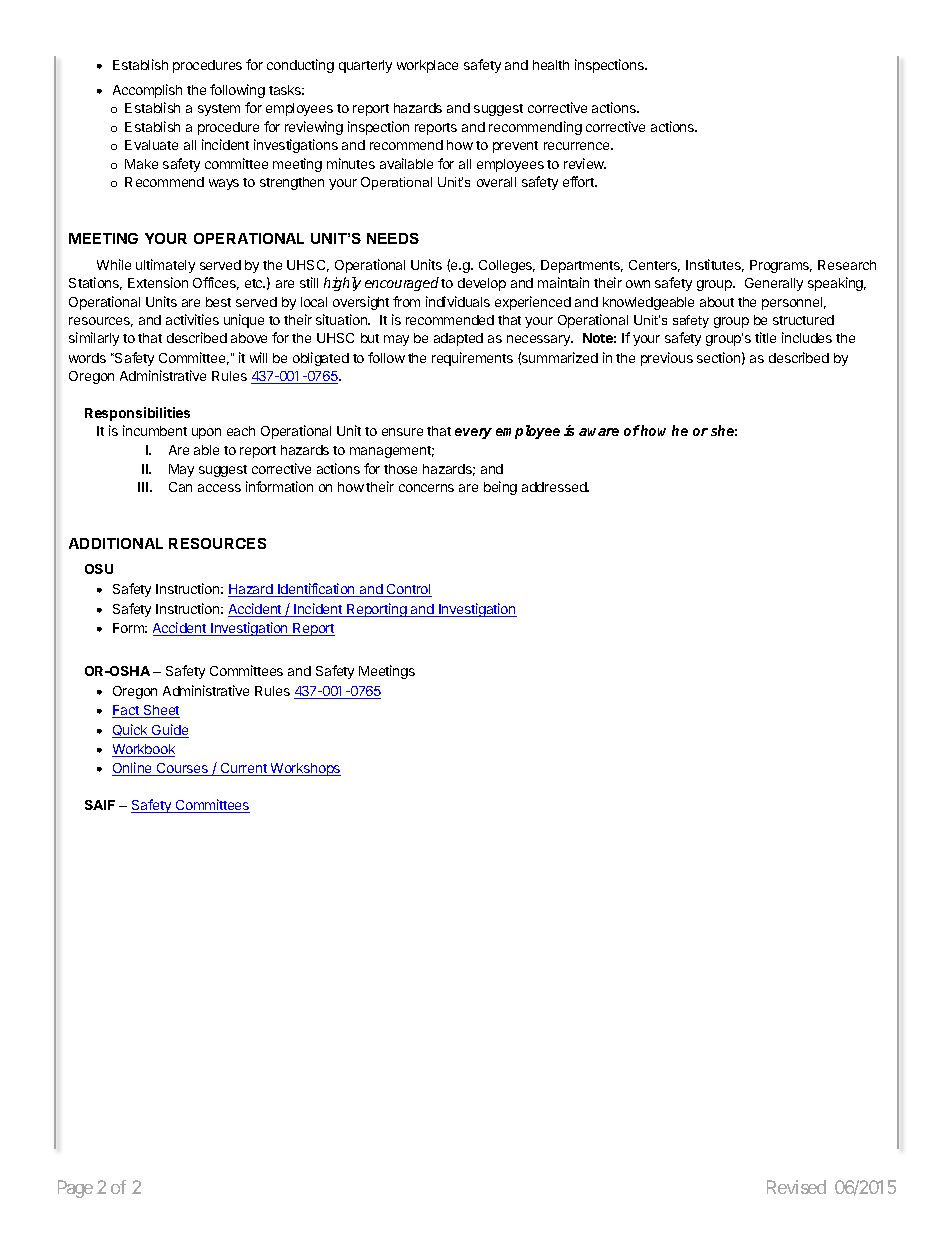  Describe the element at coordinates (147, 91) in the screenshot. I see `Accomplish` at that location.
